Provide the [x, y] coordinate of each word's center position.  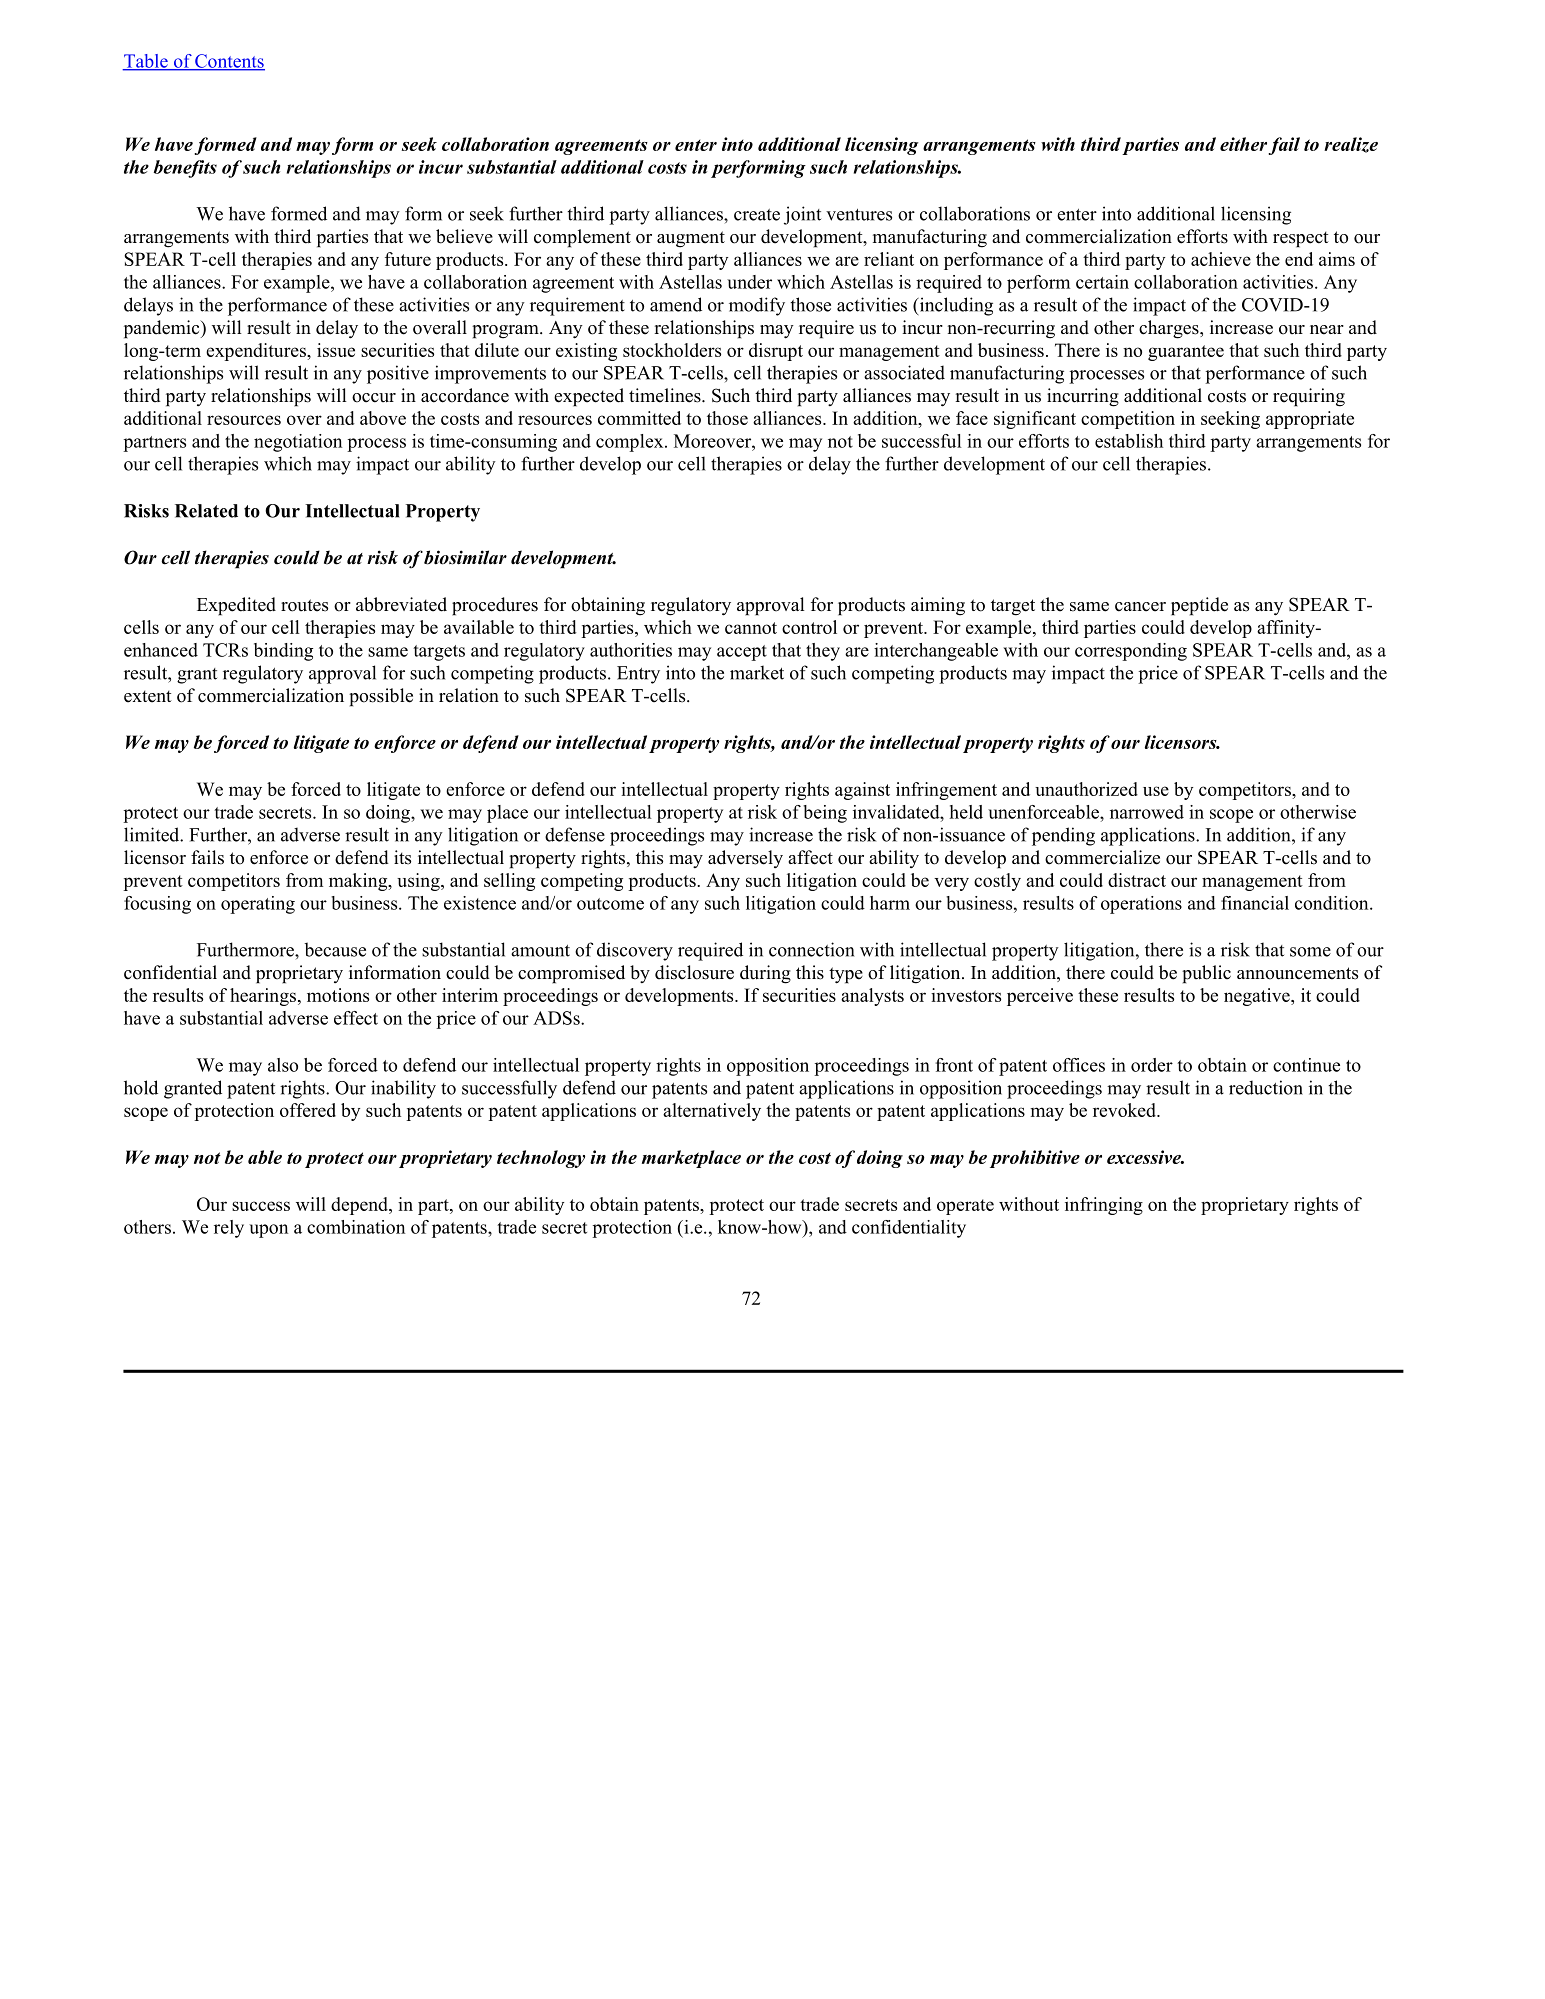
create [757, 215]
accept [742, 653]
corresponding [1131, 652]
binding [283, 652]
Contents [229, 62]
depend [360, 1206]
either [1243, 144]
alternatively [712, 1112]
